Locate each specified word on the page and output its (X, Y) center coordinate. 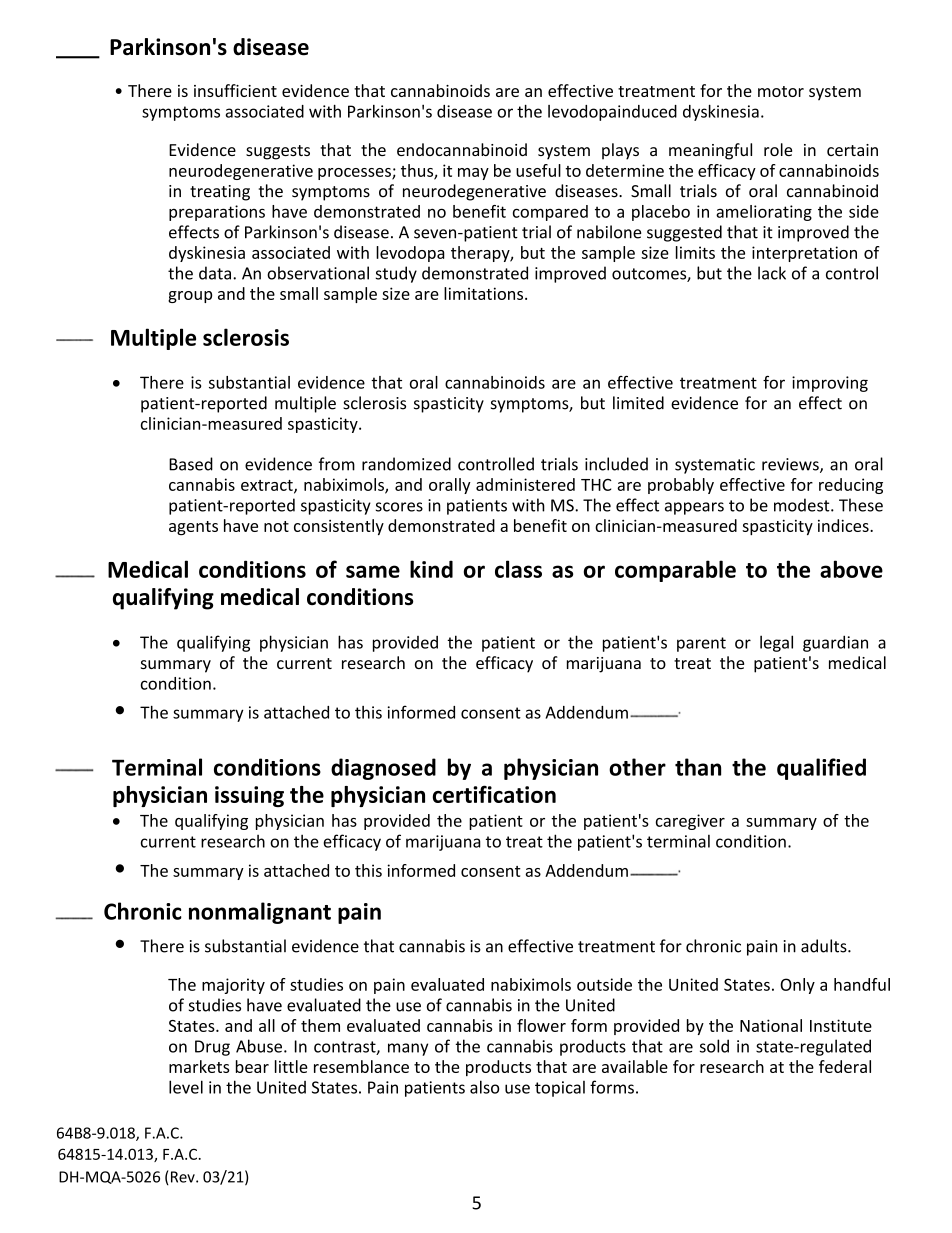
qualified (821, 769)
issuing (249, 796)
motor (781, 91)
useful (538, 170)
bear (252, 1066)
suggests (278, 152)
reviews (791, 465)
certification (494, 794)
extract (268, 486)
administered (525, 484)
